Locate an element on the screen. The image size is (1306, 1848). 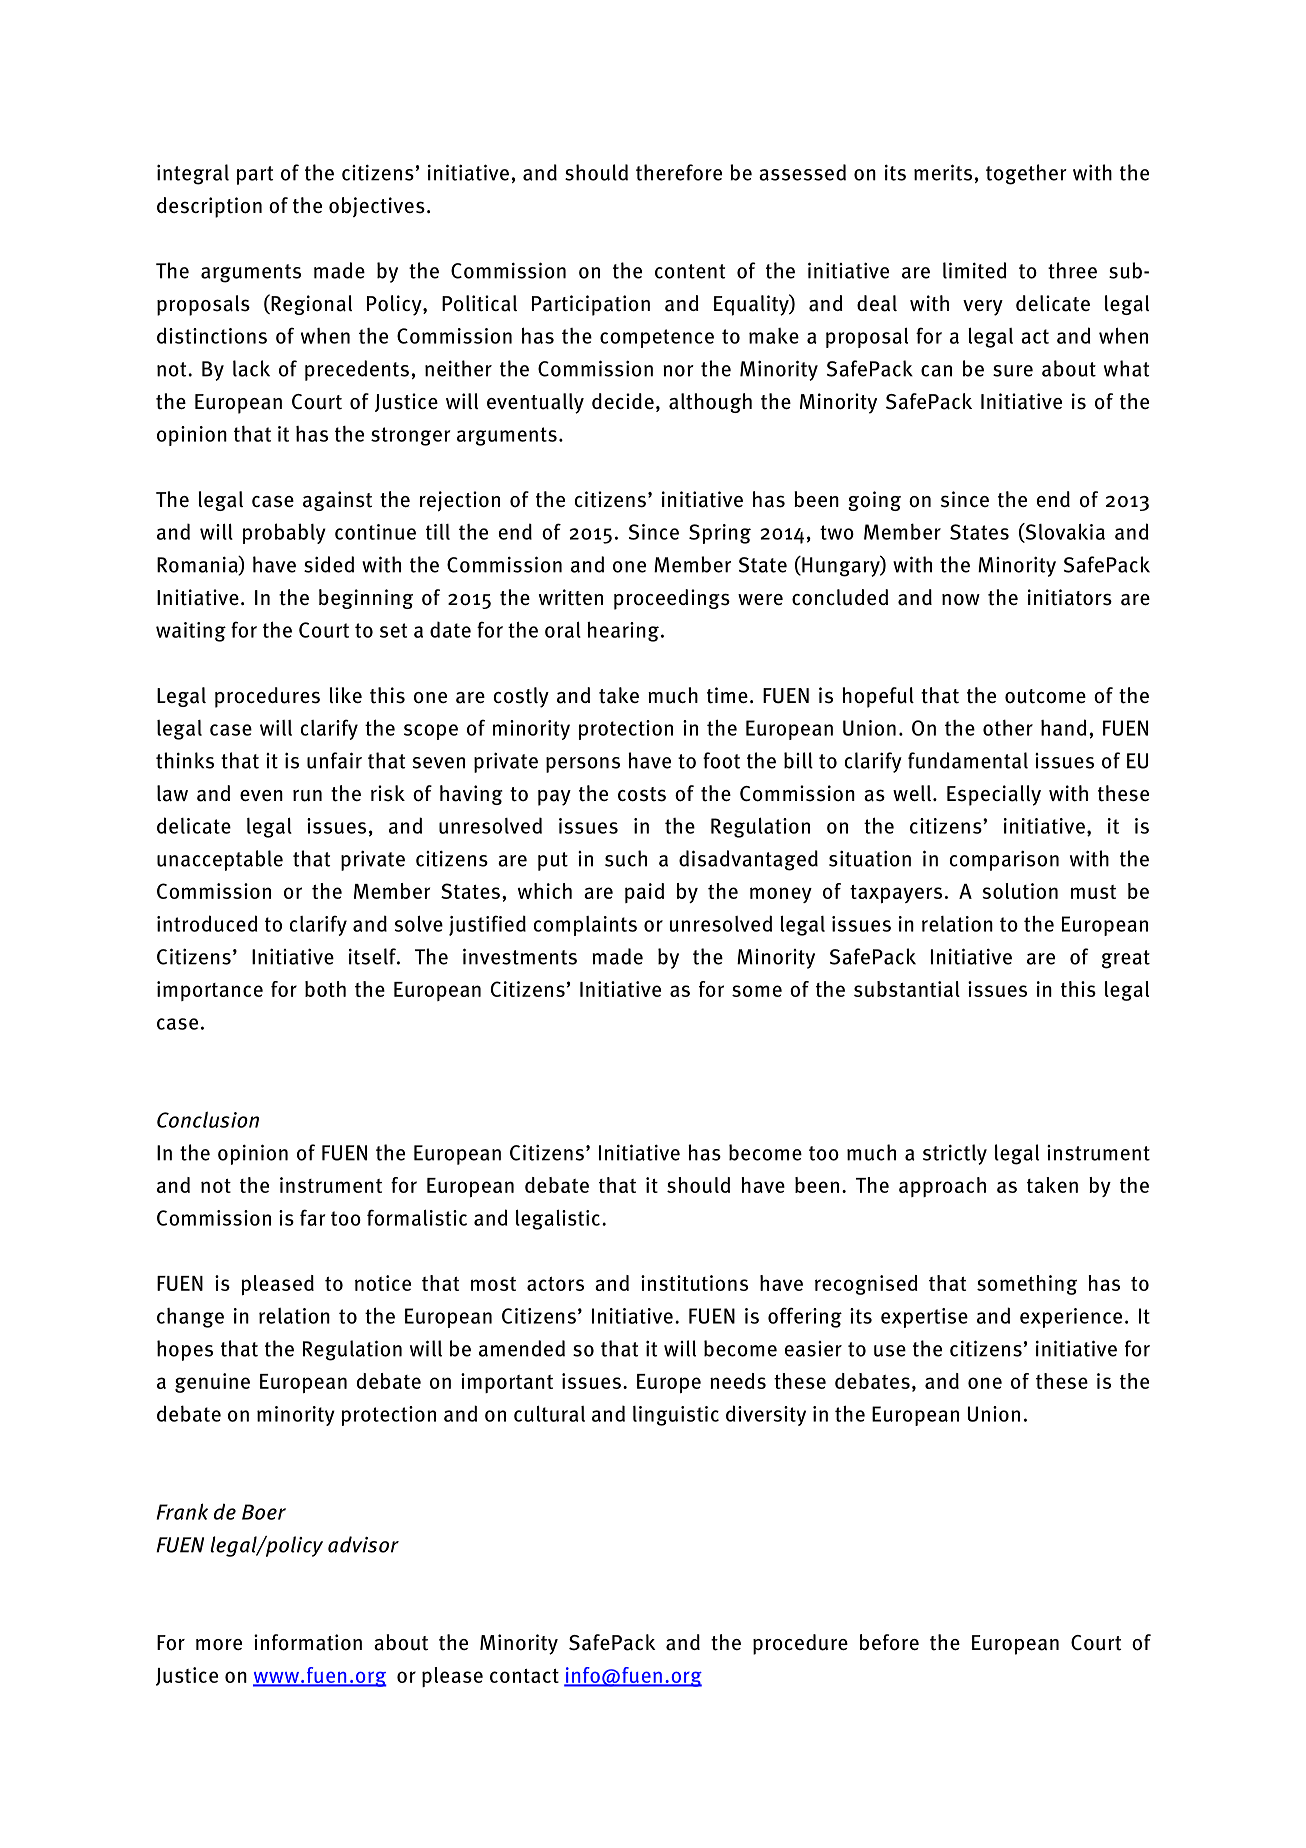
before is located at coordinates (889, 1642).
